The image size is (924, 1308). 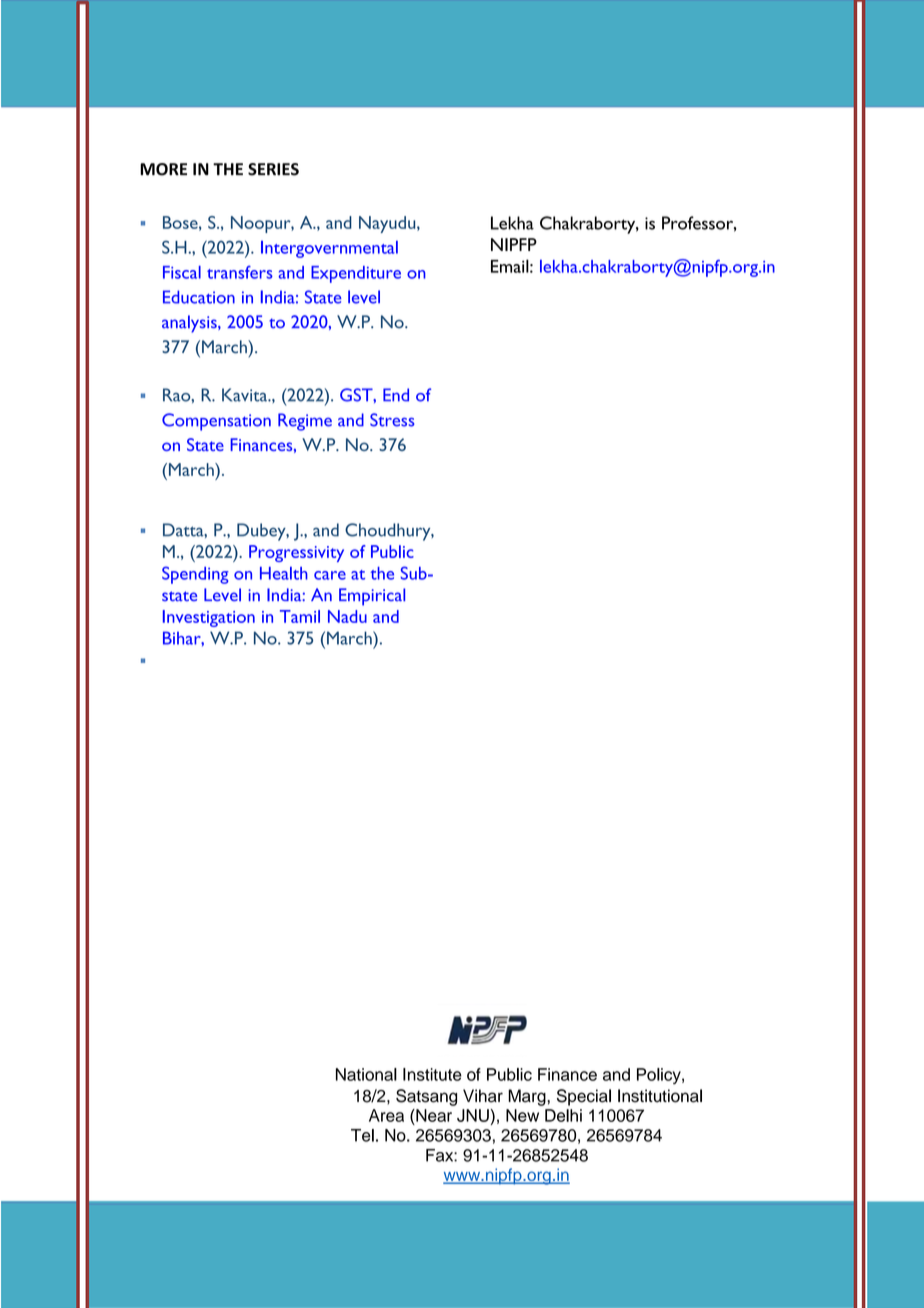 I want to click on Tel, so click(x=362, y=1135).
